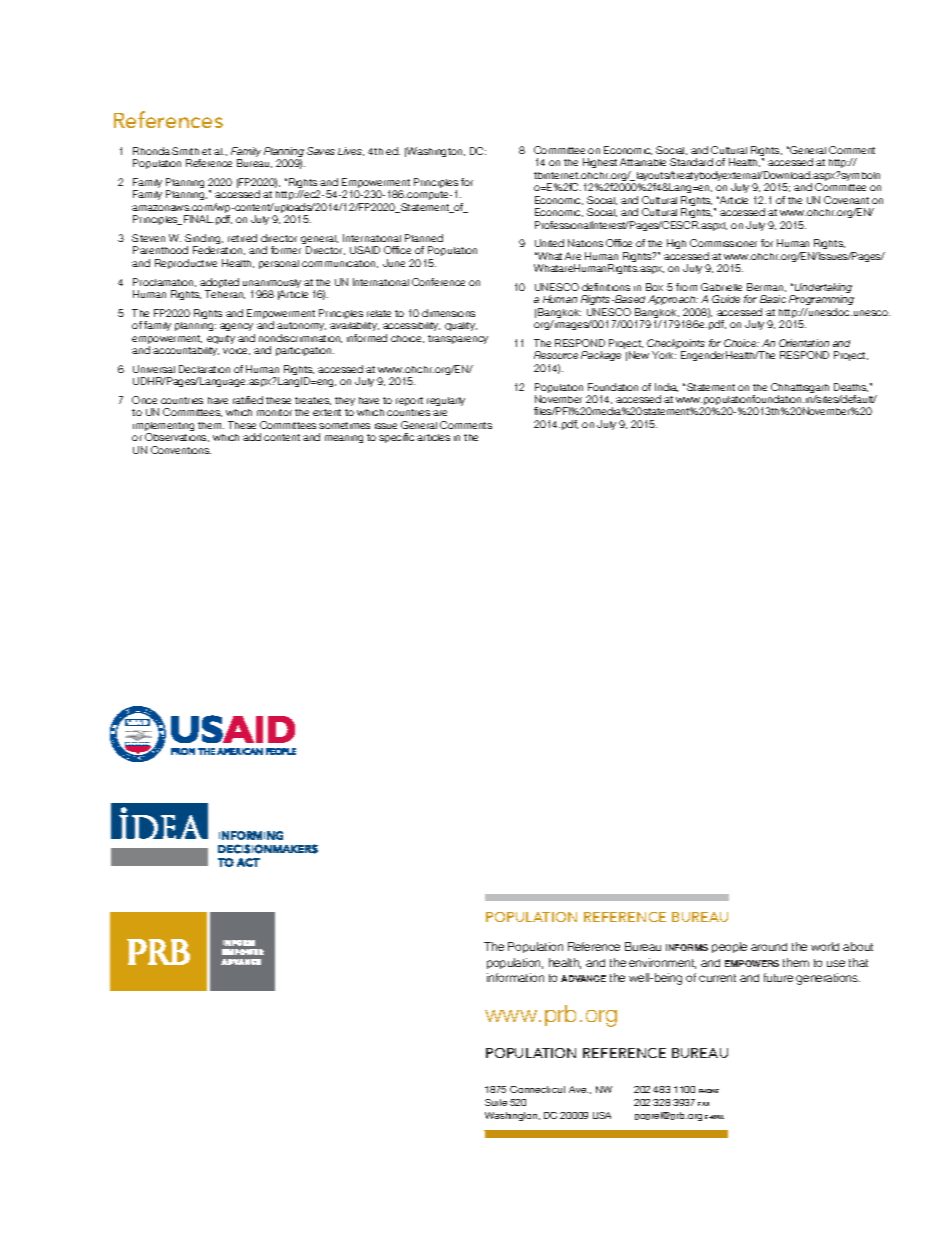 This document has width=952, height=1233. Describe the element at coordinates (515, 977) in the document. I see `information` at that location.
